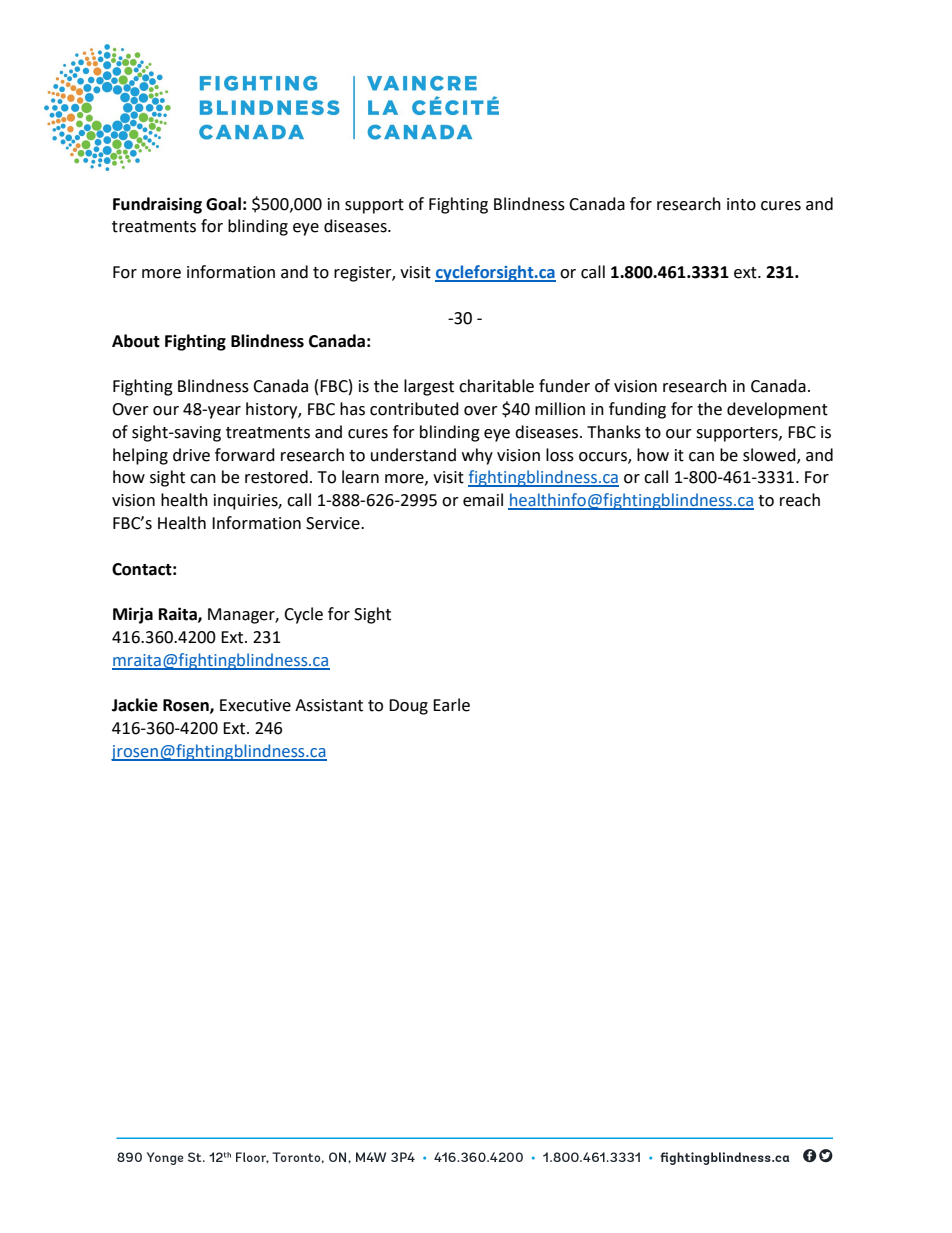 The height and width of the screenshot is (1233, 952). Describe the element at coordinates (741, 204) in the screenshot. I see `into` at that location.
